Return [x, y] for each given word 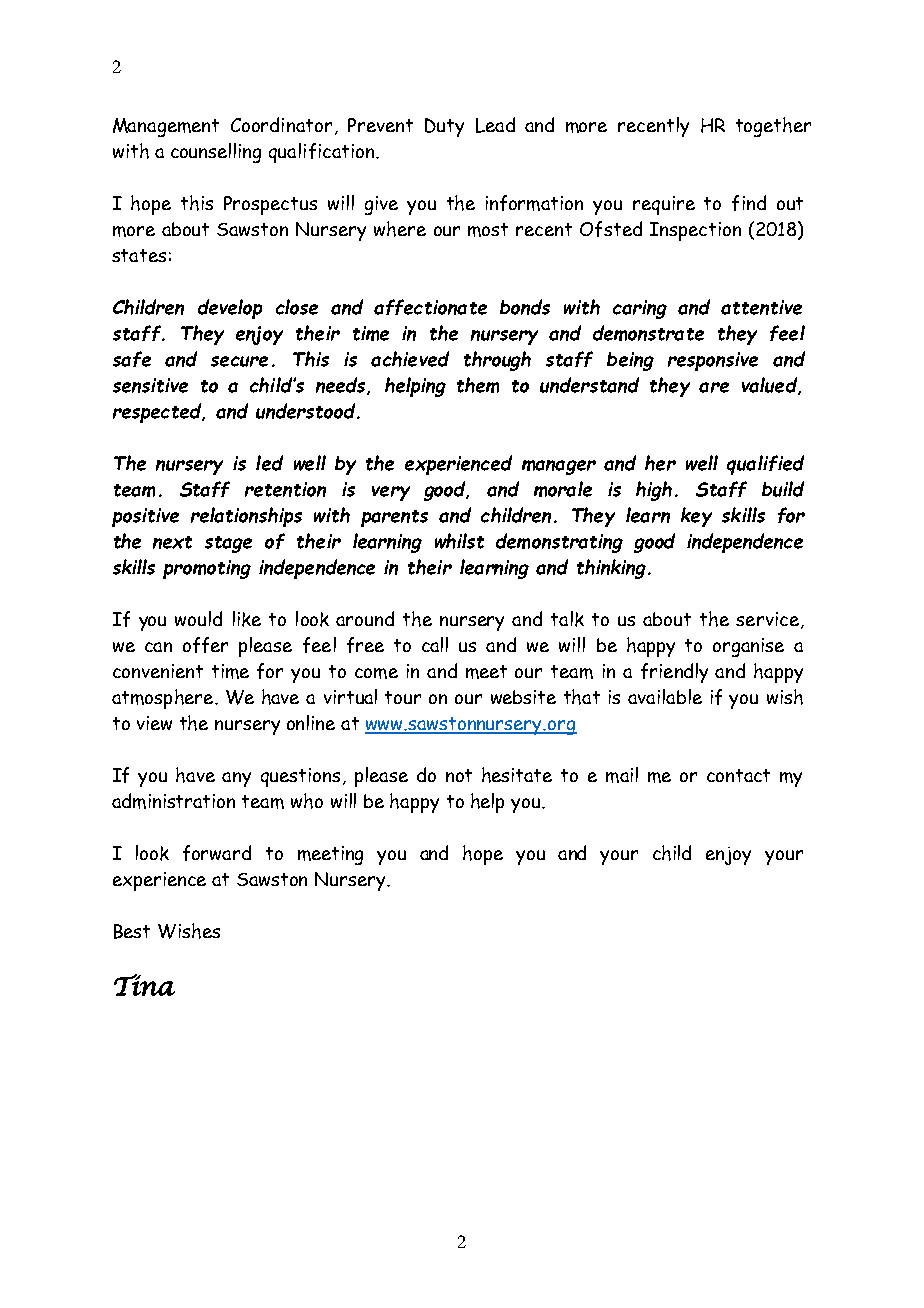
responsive [713, 361]
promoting [207, 569]
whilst [459, 541]
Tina [144, 985]
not [459, 775]
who [307, 801]
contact [738, 775]
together [773, 127]
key [696, 517]
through [497, 361]
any [236, 779]
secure [239, 361]
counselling [216, 153]
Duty [444, 127]
